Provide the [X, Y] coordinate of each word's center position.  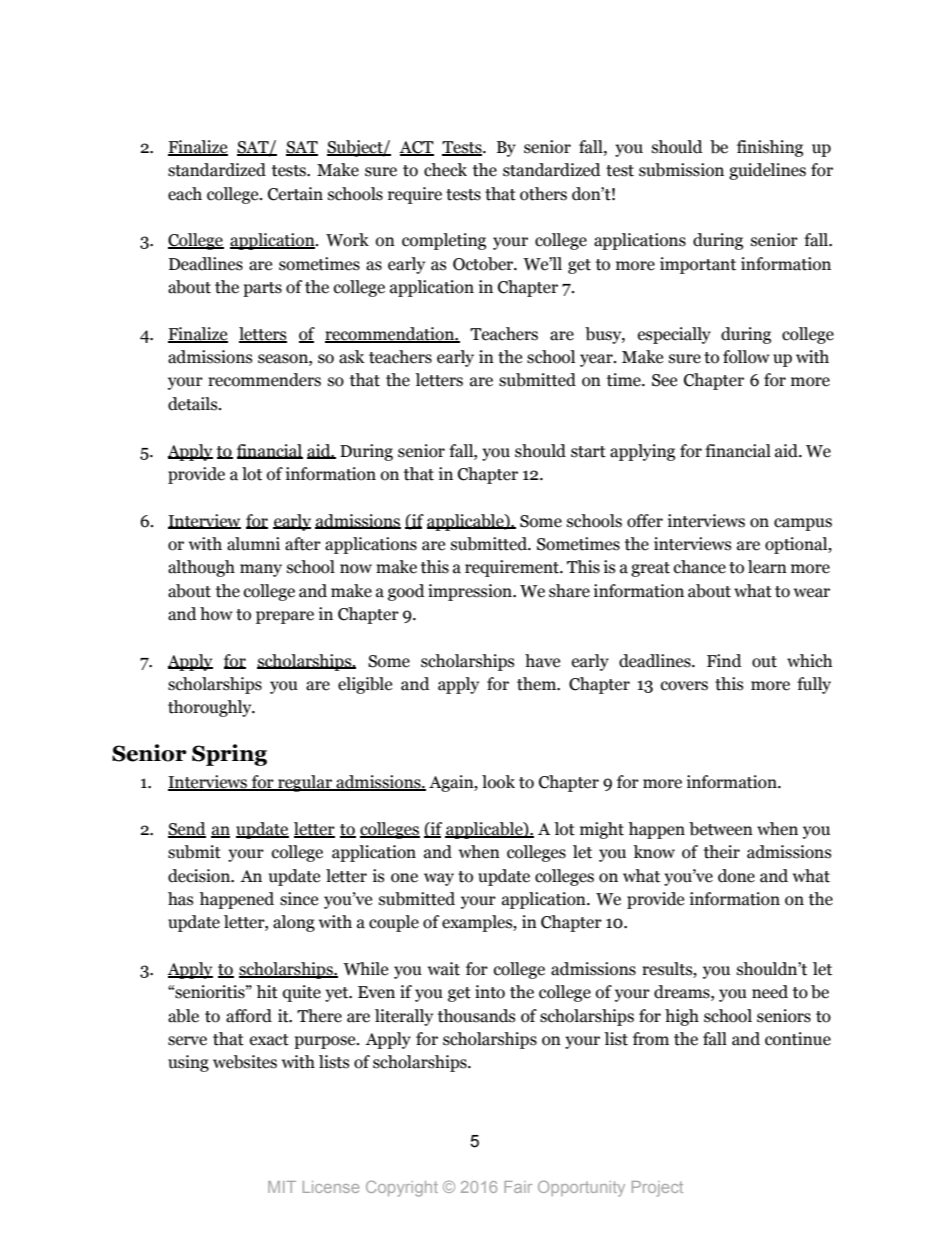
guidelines [767, 171]
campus [803, 524]
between [721, 829]
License [331, 1187]
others [543, 194]
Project [657, 1189]
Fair [518, 1187]
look [498, 782]
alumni [253, 544]
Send [187, 830]
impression [471, 592]
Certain [295, 194]
